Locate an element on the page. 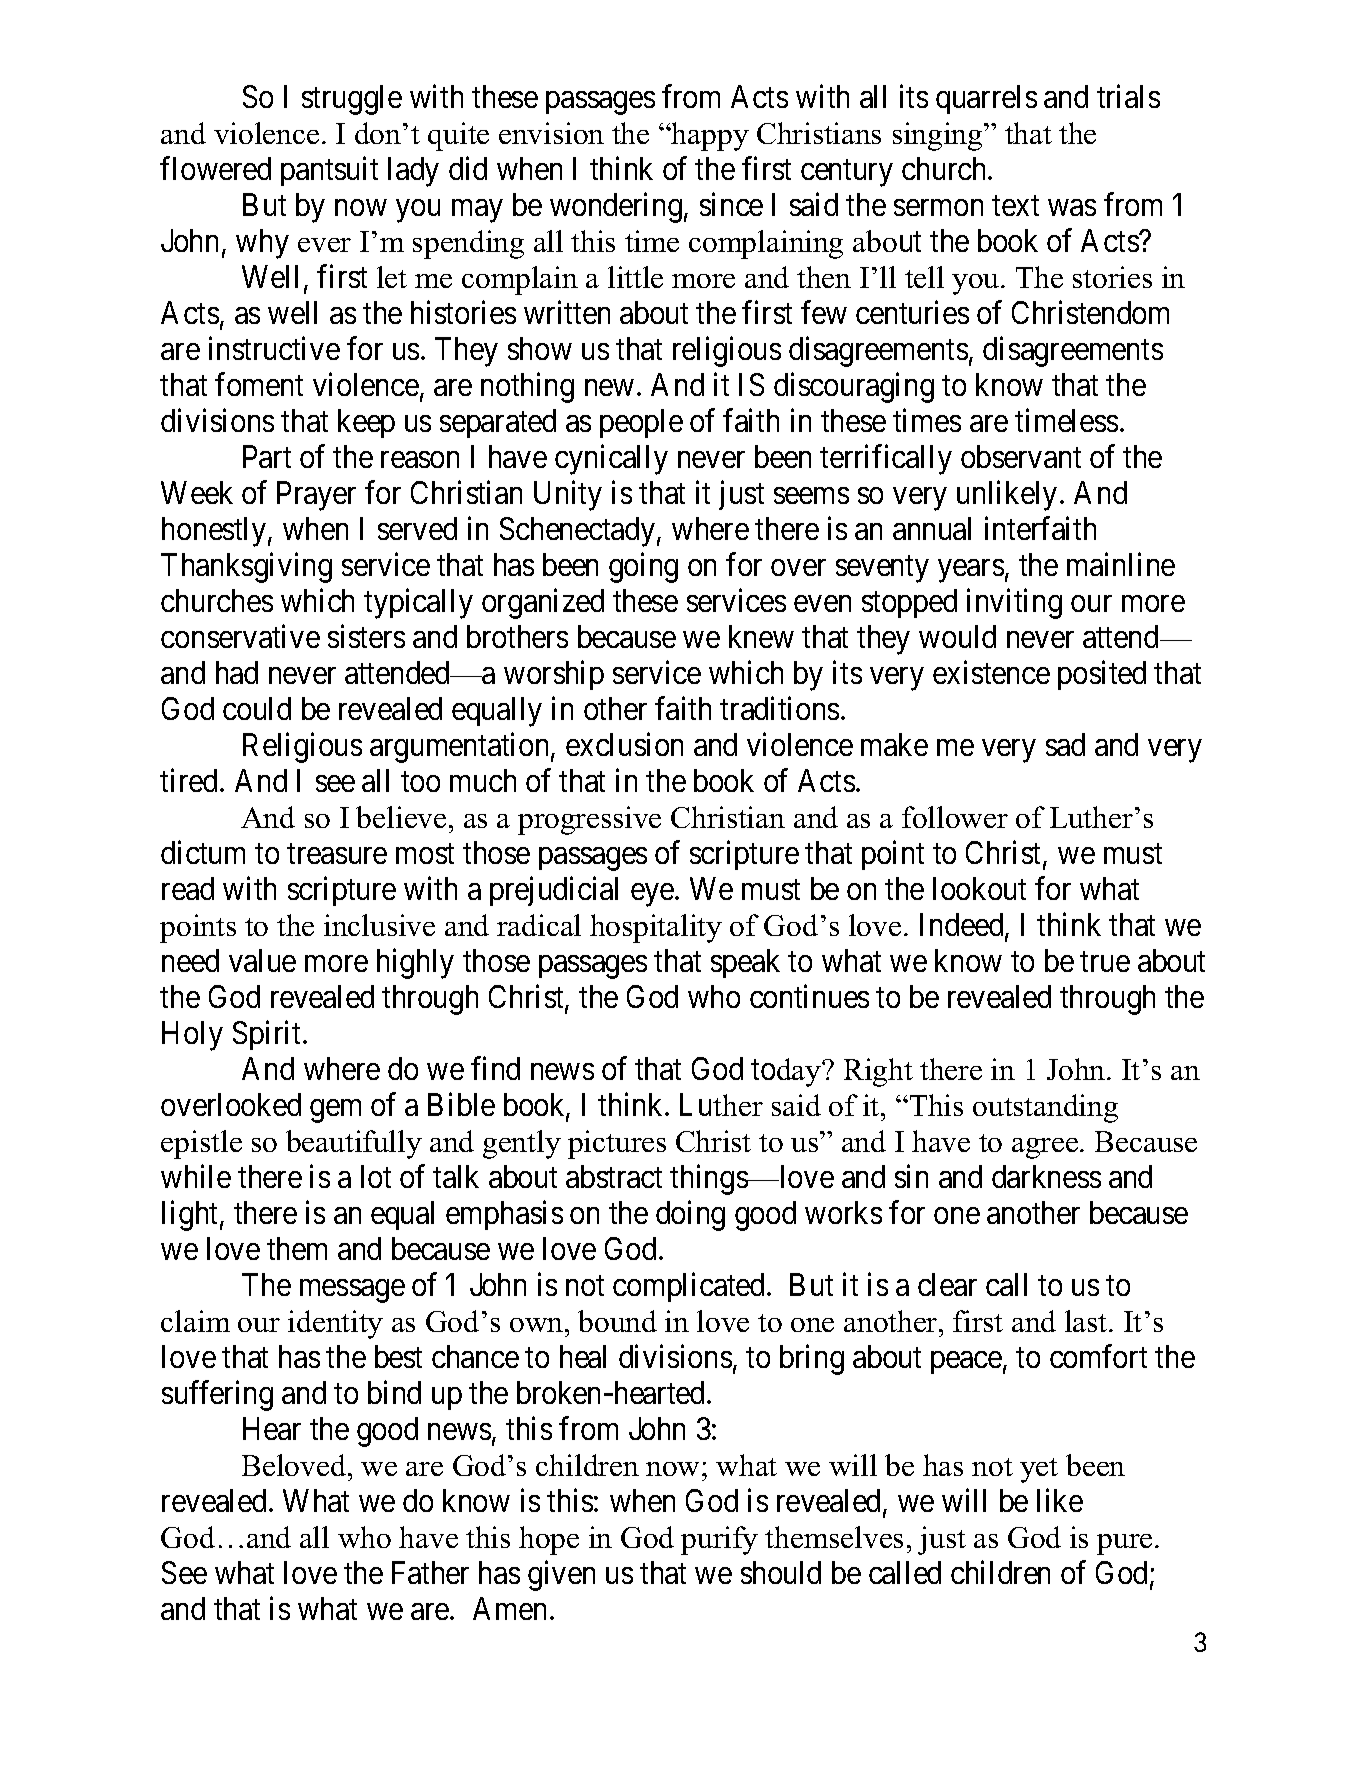 The height and width of the document is (1770, 1368). purify is located at coordinates (719, 1540).
